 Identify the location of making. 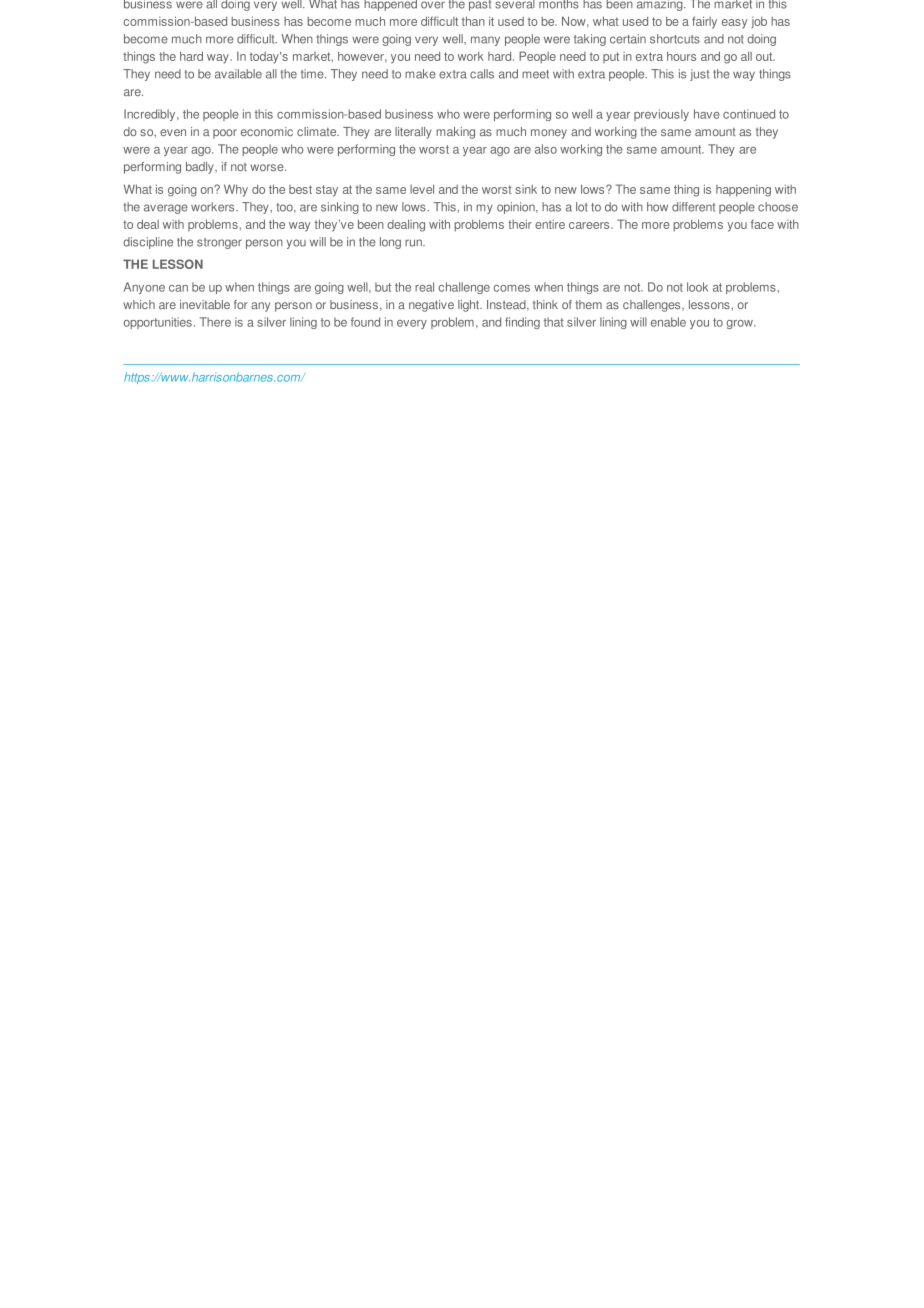
(455, 133).
